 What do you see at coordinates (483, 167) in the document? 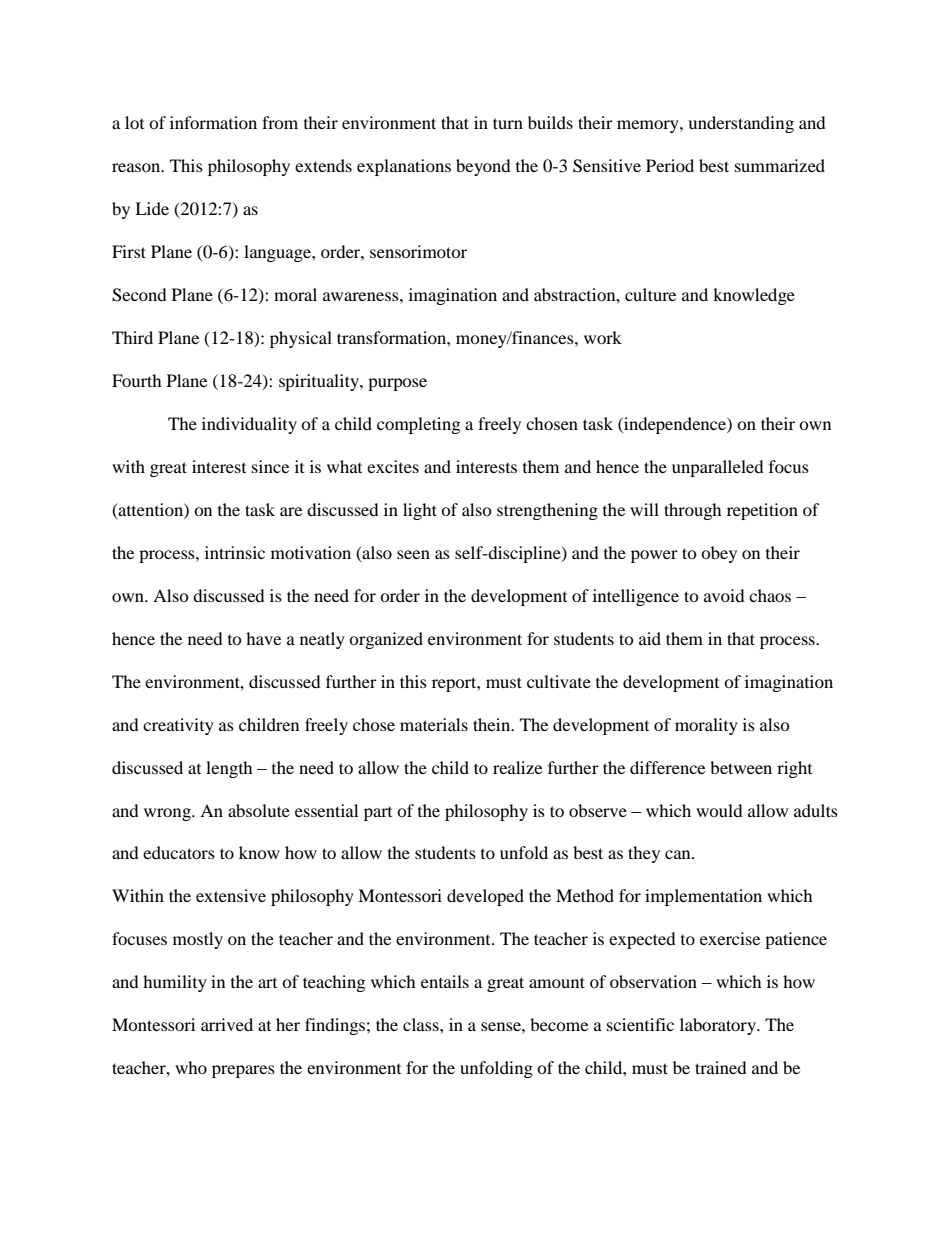
I see `beyond` at bounding box center [483, 167].
